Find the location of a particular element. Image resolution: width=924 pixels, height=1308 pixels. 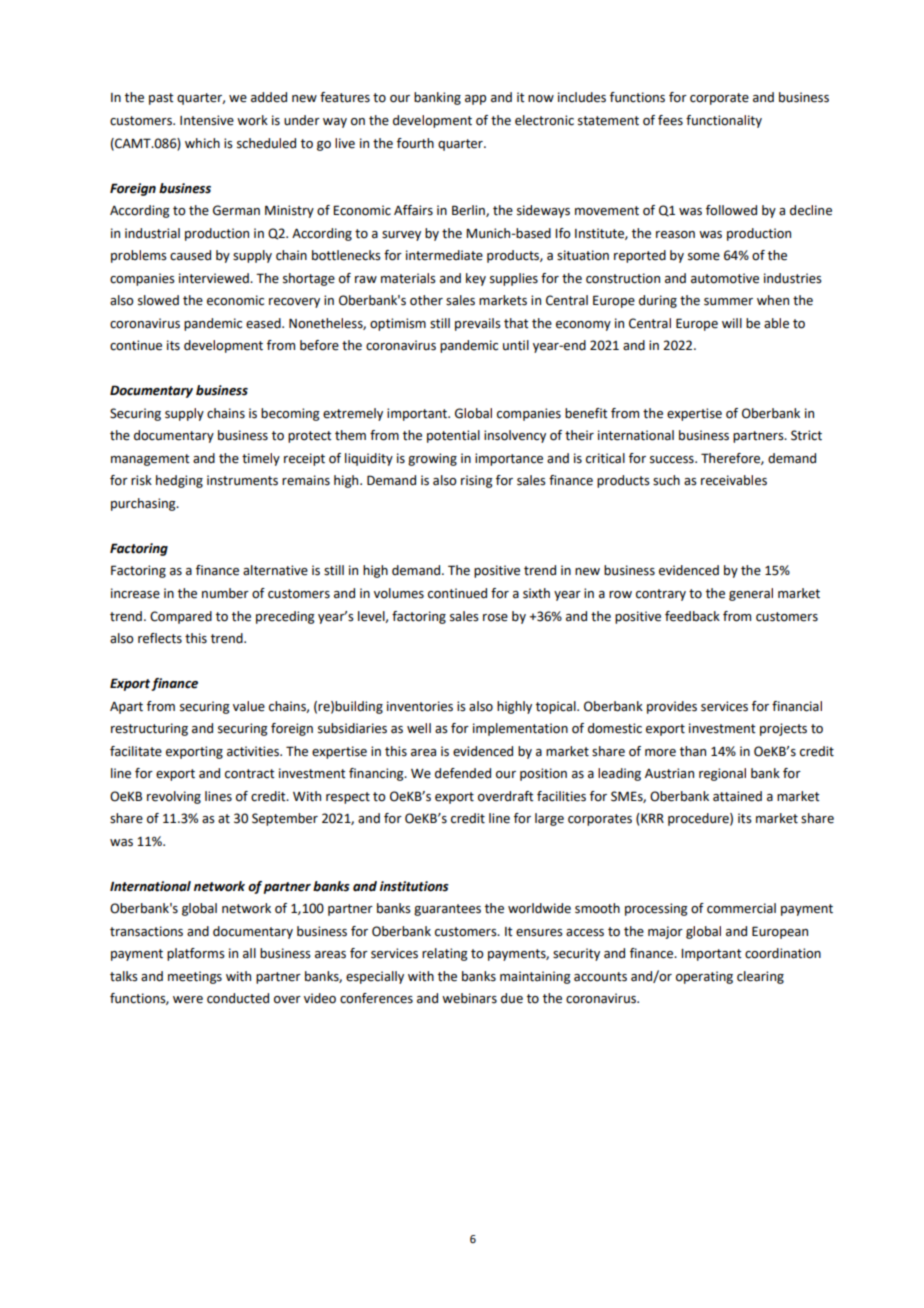

number is located at coordinates (225, 593).
